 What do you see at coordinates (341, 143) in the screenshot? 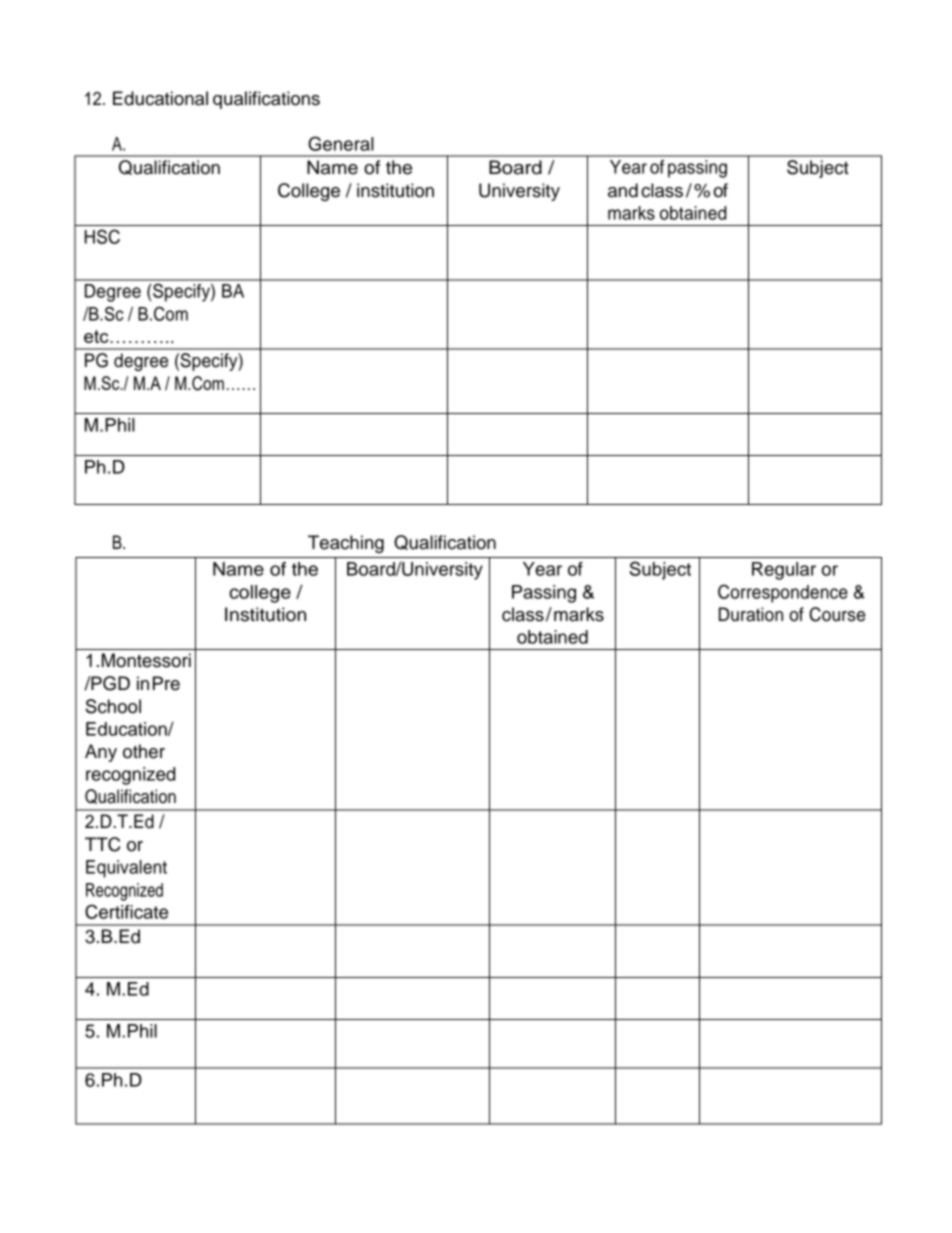
I see `General` at bounding box center [341, 143].
